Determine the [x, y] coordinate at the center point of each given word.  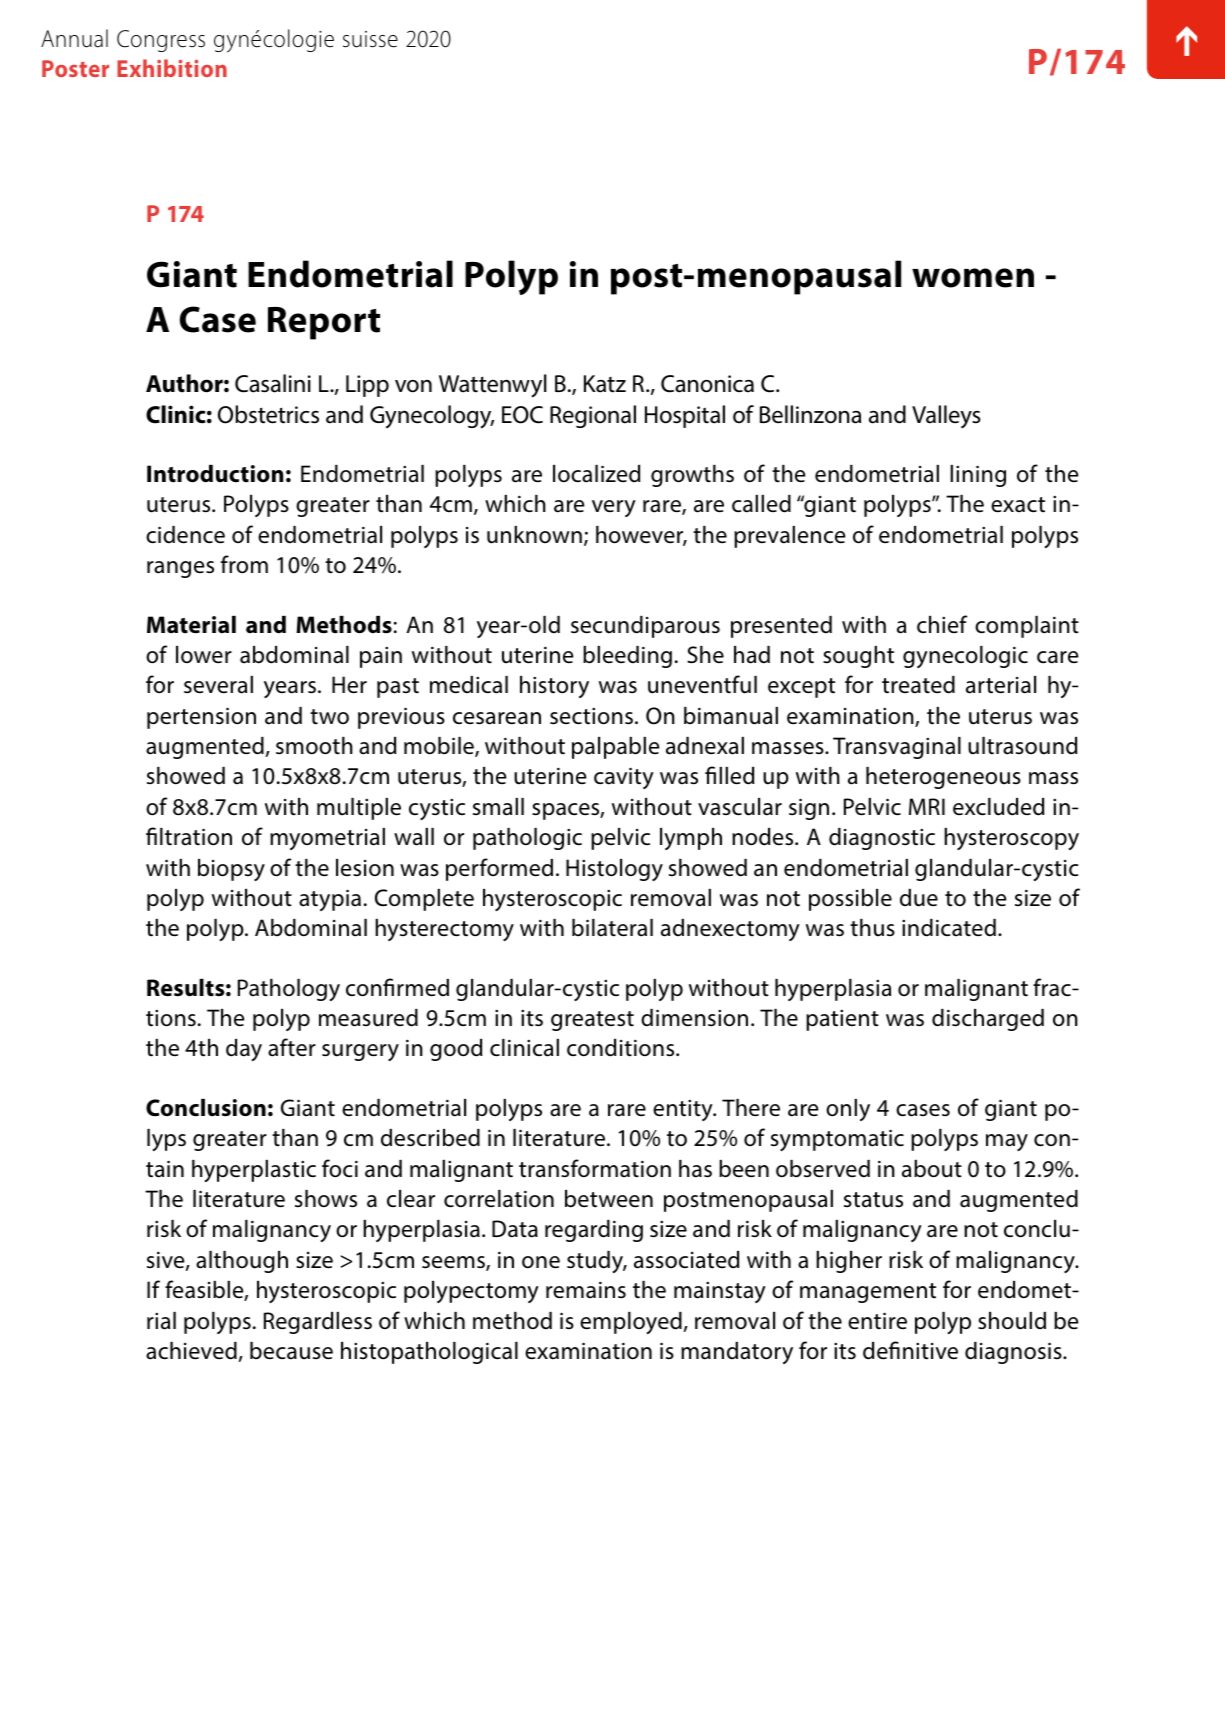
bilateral [612, 928]
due [919, 898]
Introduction [215, 474]
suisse [370, 39]
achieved [191, 1351]
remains [586, 1290]
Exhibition [172, 68]
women [973, 278]
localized [597, 474]
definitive [910, 1350]
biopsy [231, 870]
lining [978, 476]
